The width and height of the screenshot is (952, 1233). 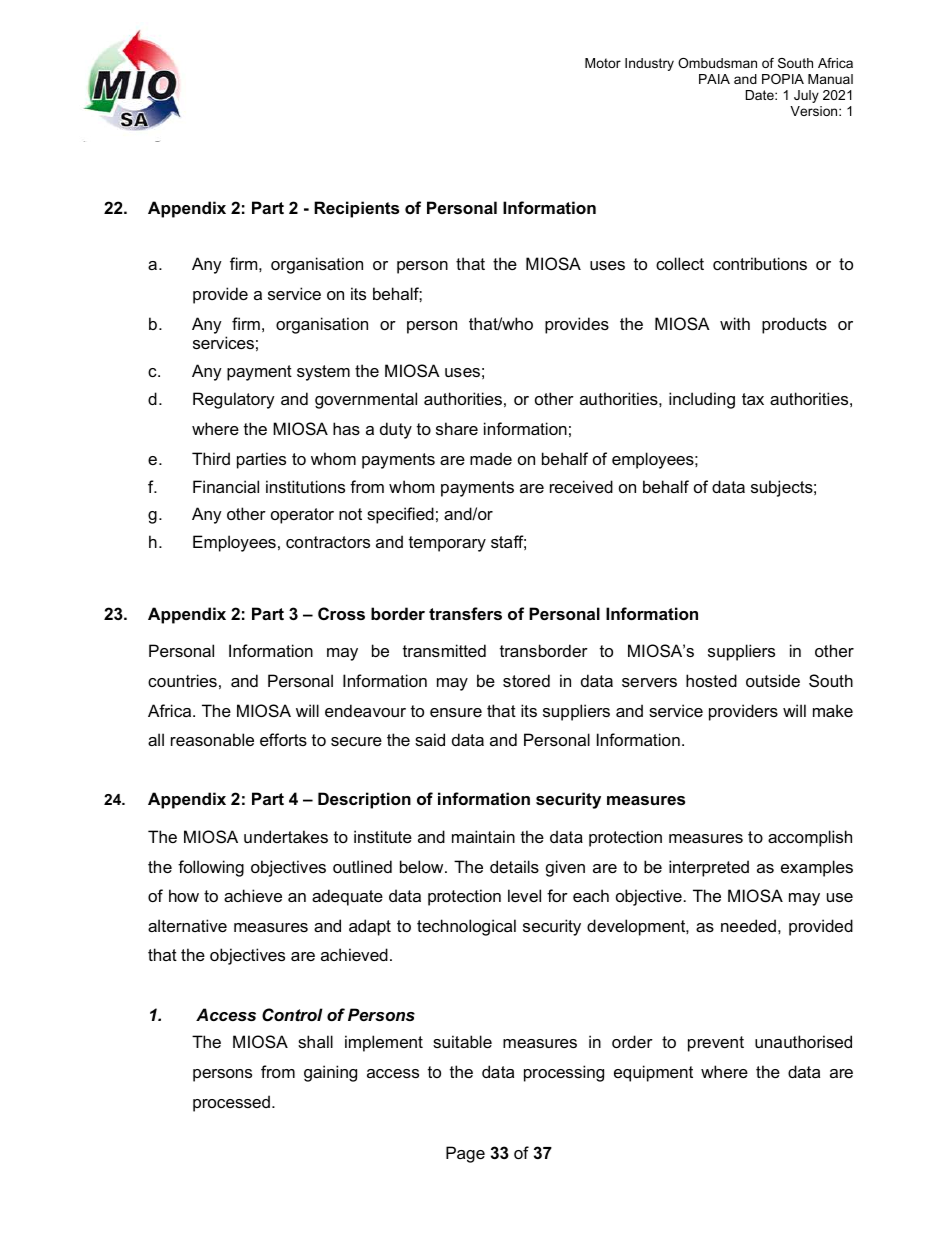 I want to click on outside, so click(x=773, y=680).
